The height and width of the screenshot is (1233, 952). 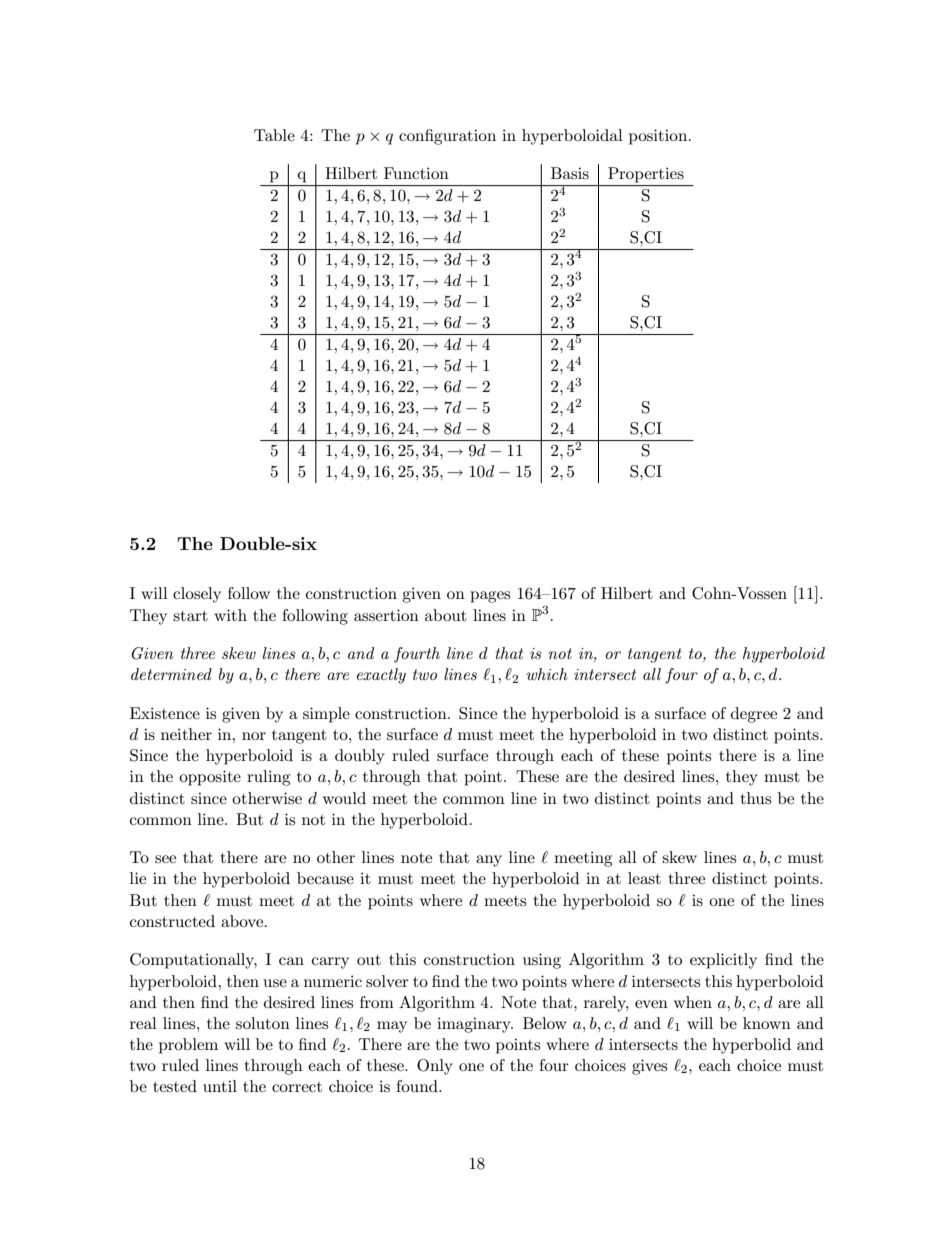 What do you see at coordinates (659, 137) in the screenshot?
I see `position` at bounding box center [659, 137].
